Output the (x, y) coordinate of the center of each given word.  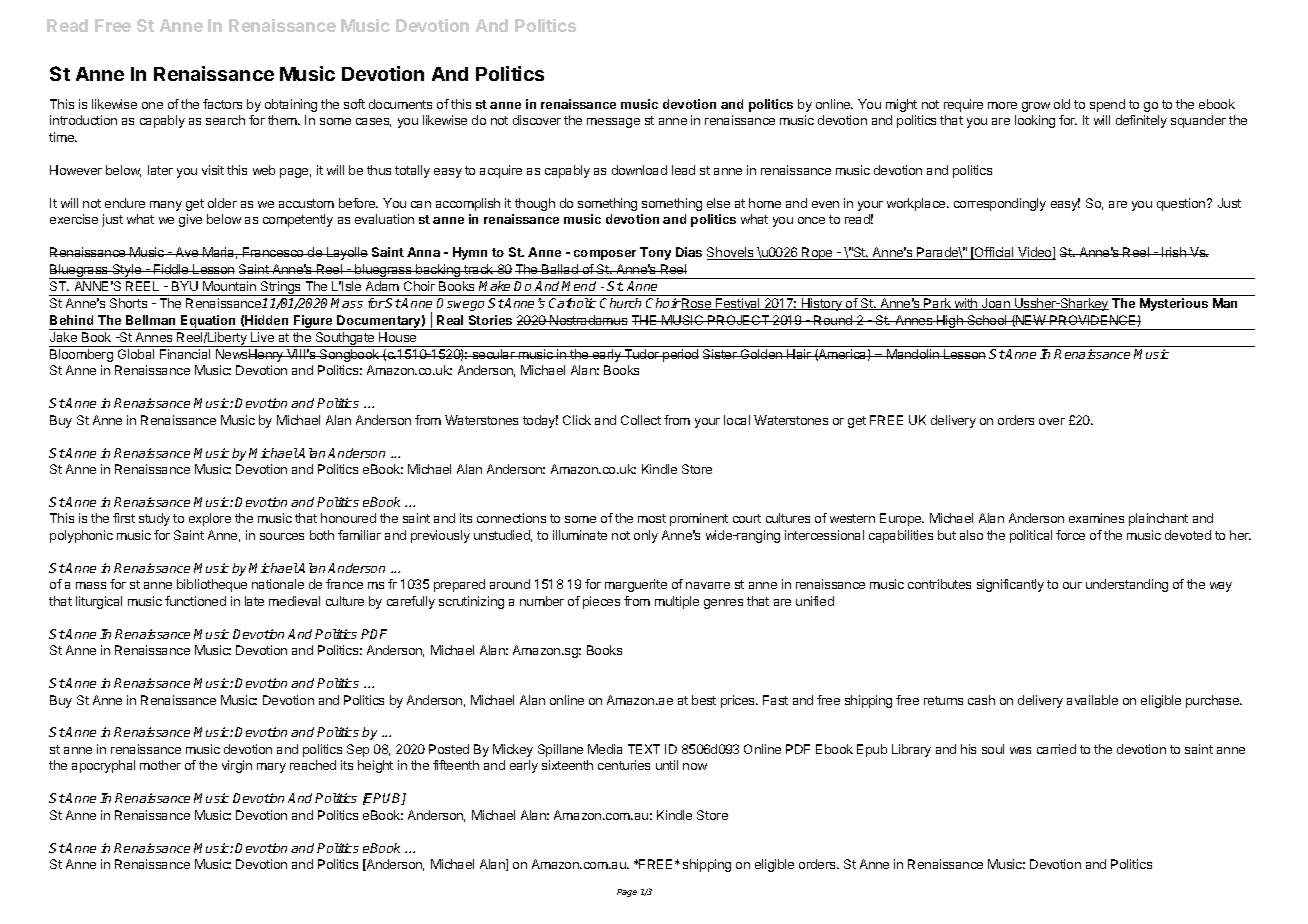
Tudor (641, 354)
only (646, 536)
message (613, 123)
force (1070, 535)
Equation (208, 322)
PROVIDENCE (1093, 320)
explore (210, 519)
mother (160, 765)
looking (1035, 121)
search (225, 120)
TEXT (644, 749)
